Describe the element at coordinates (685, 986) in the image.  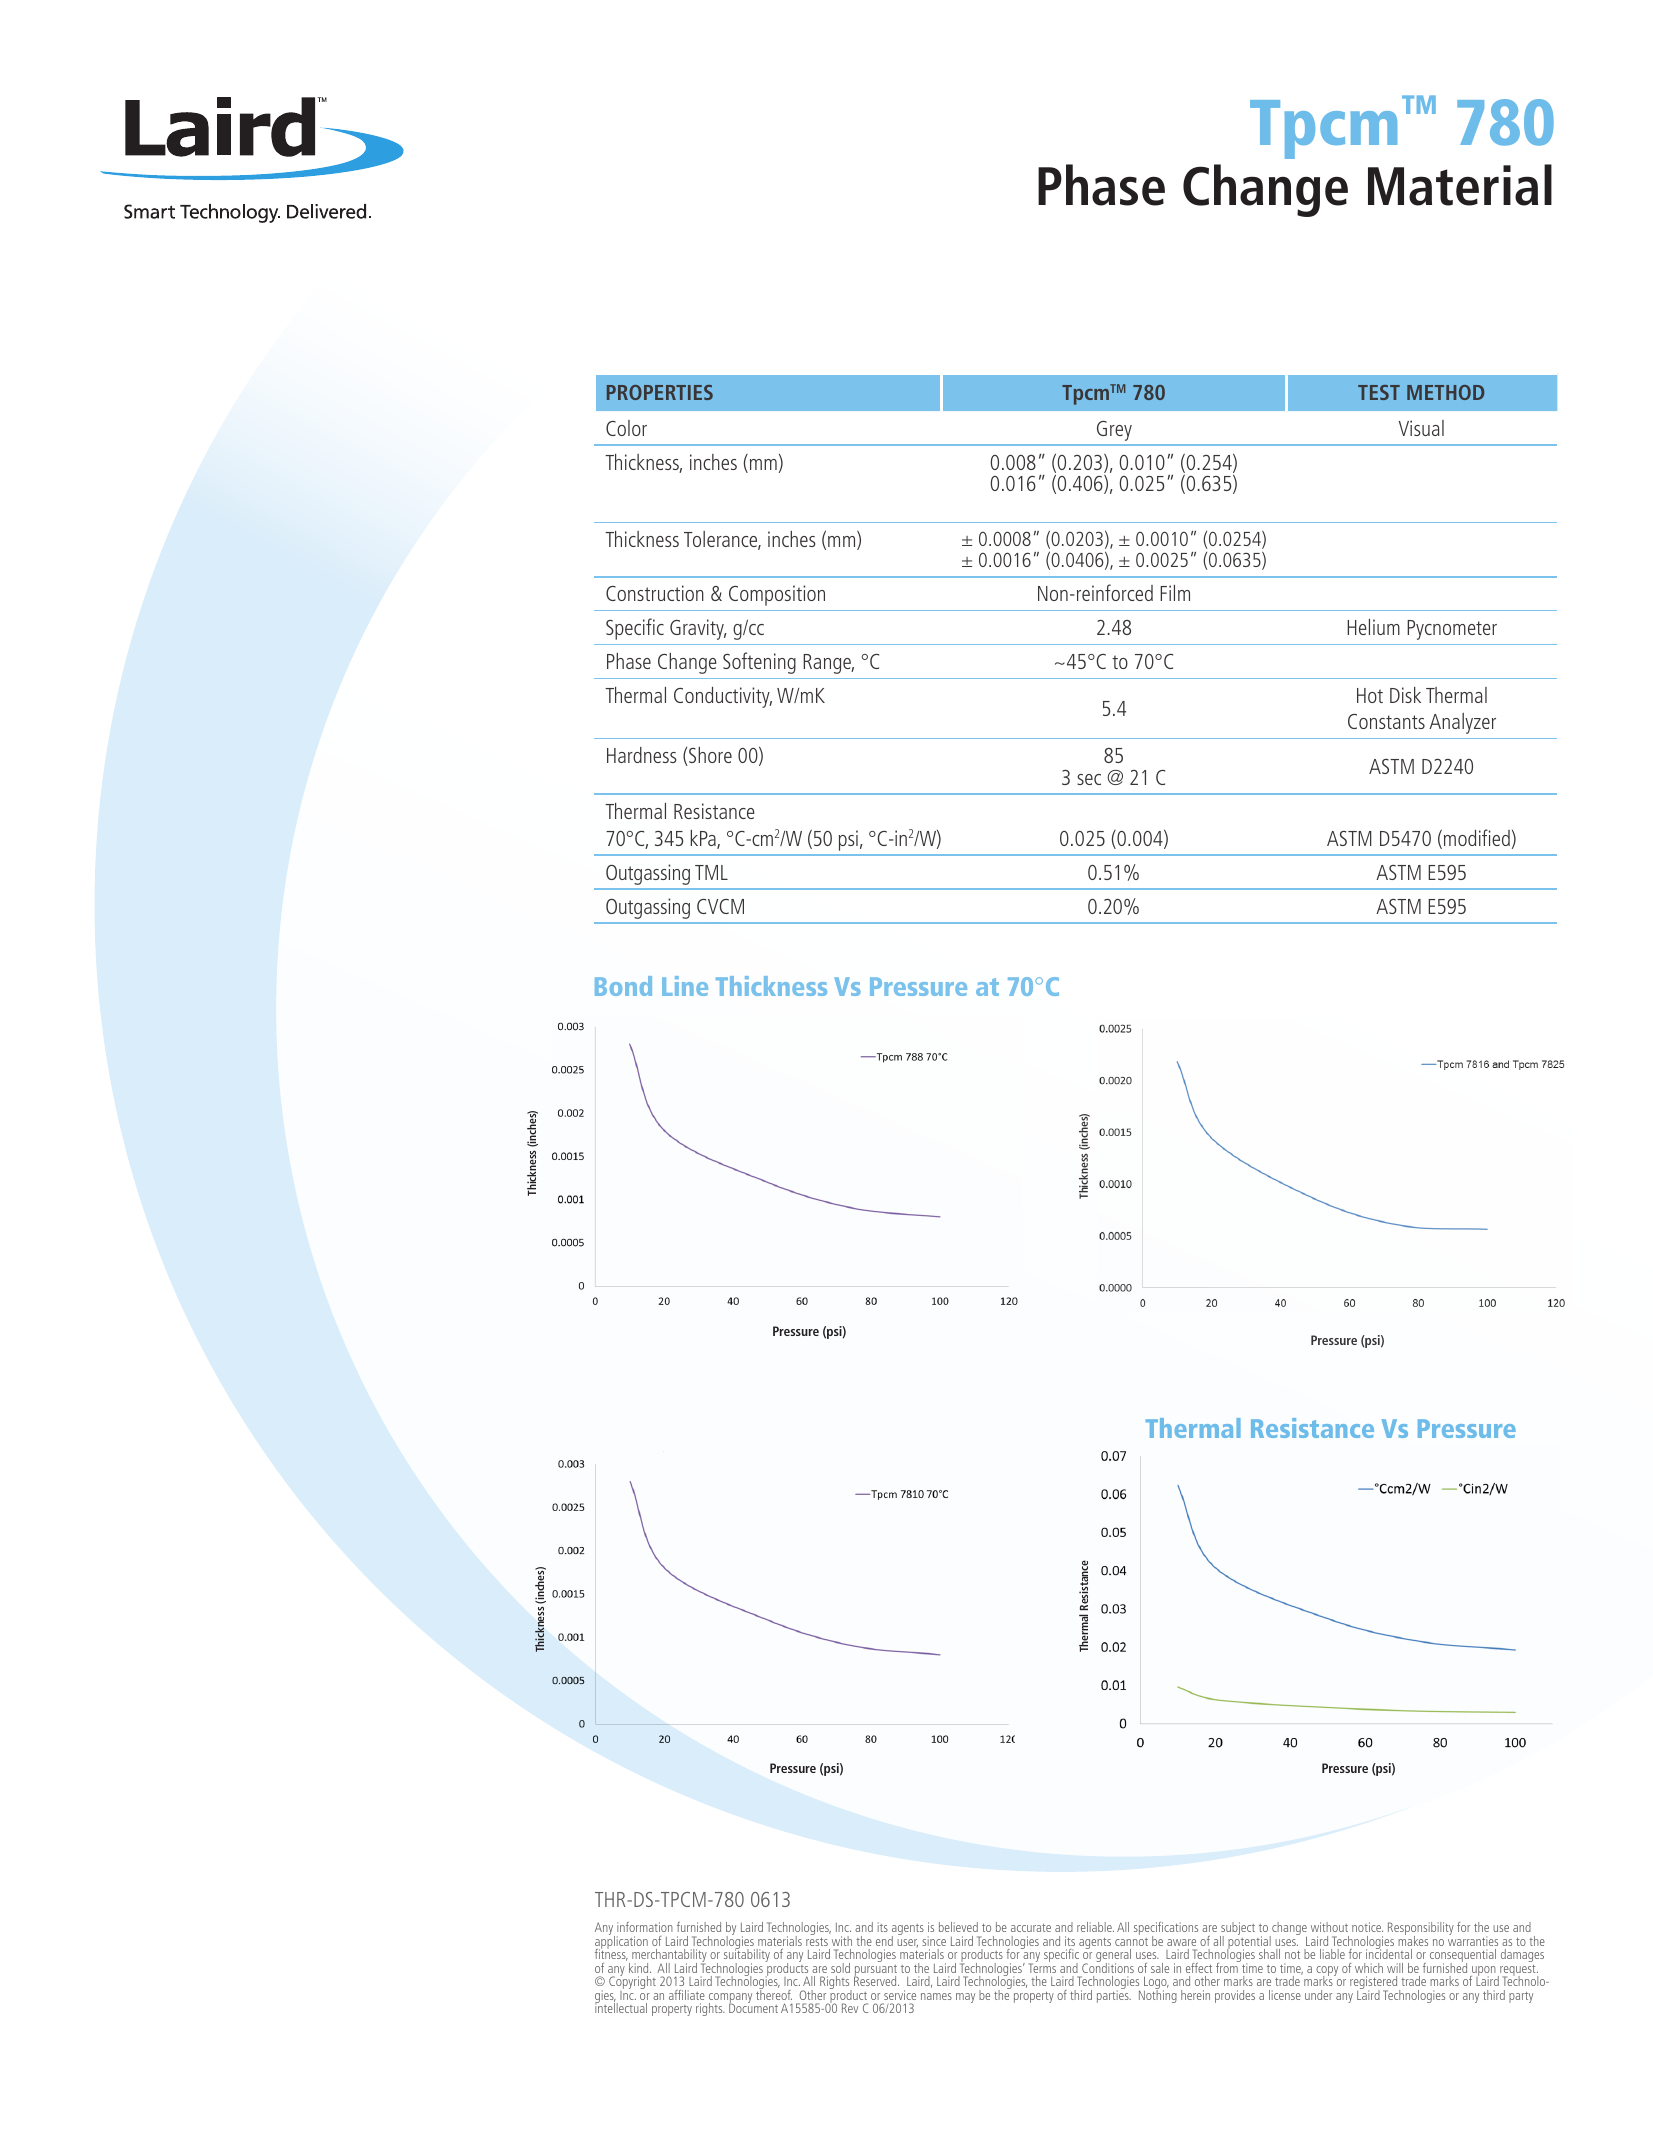
I see `Line` at that location.
